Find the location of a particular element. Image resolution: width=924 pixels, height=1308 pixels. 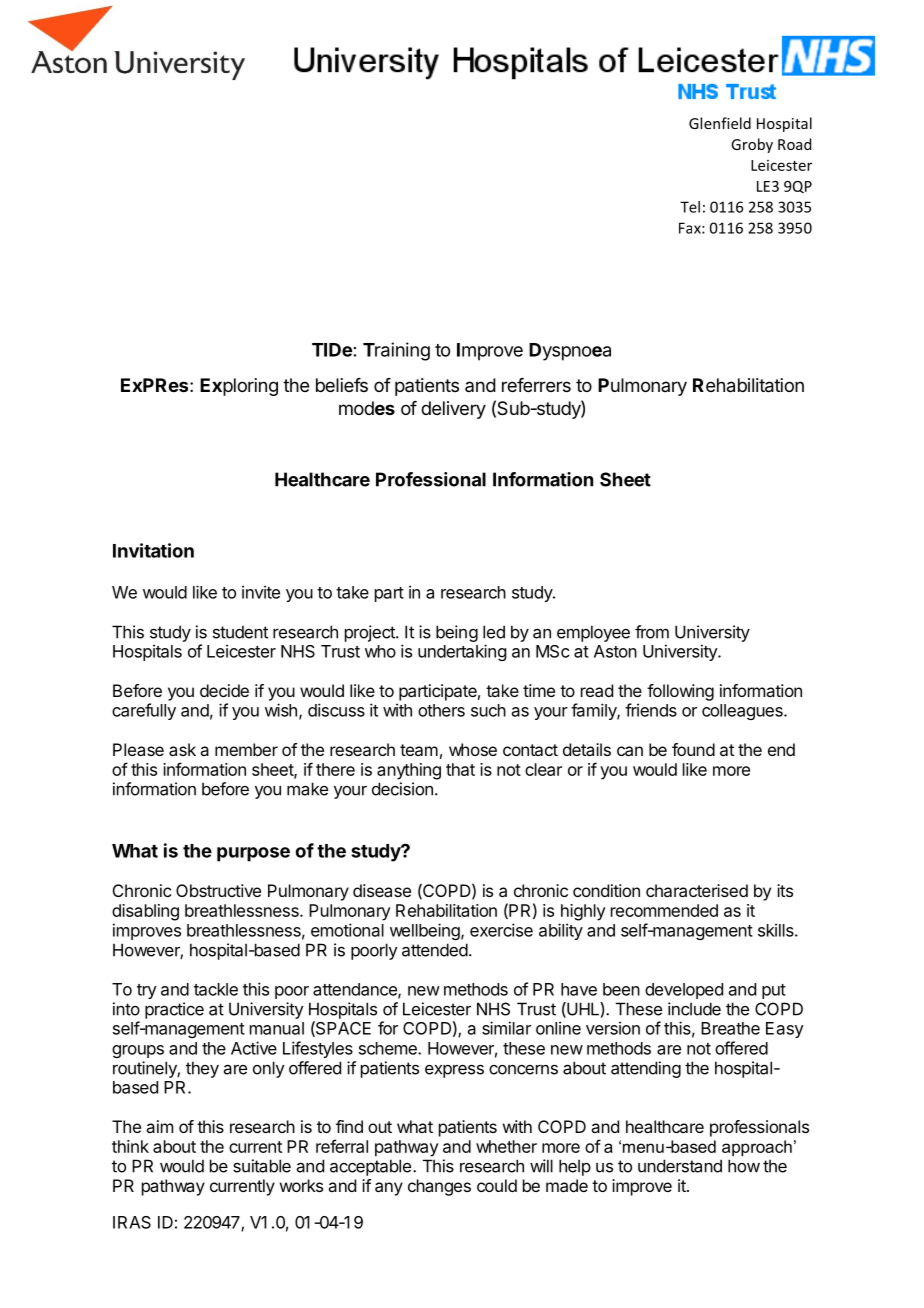

Training is located at coordinates (396, 351).
